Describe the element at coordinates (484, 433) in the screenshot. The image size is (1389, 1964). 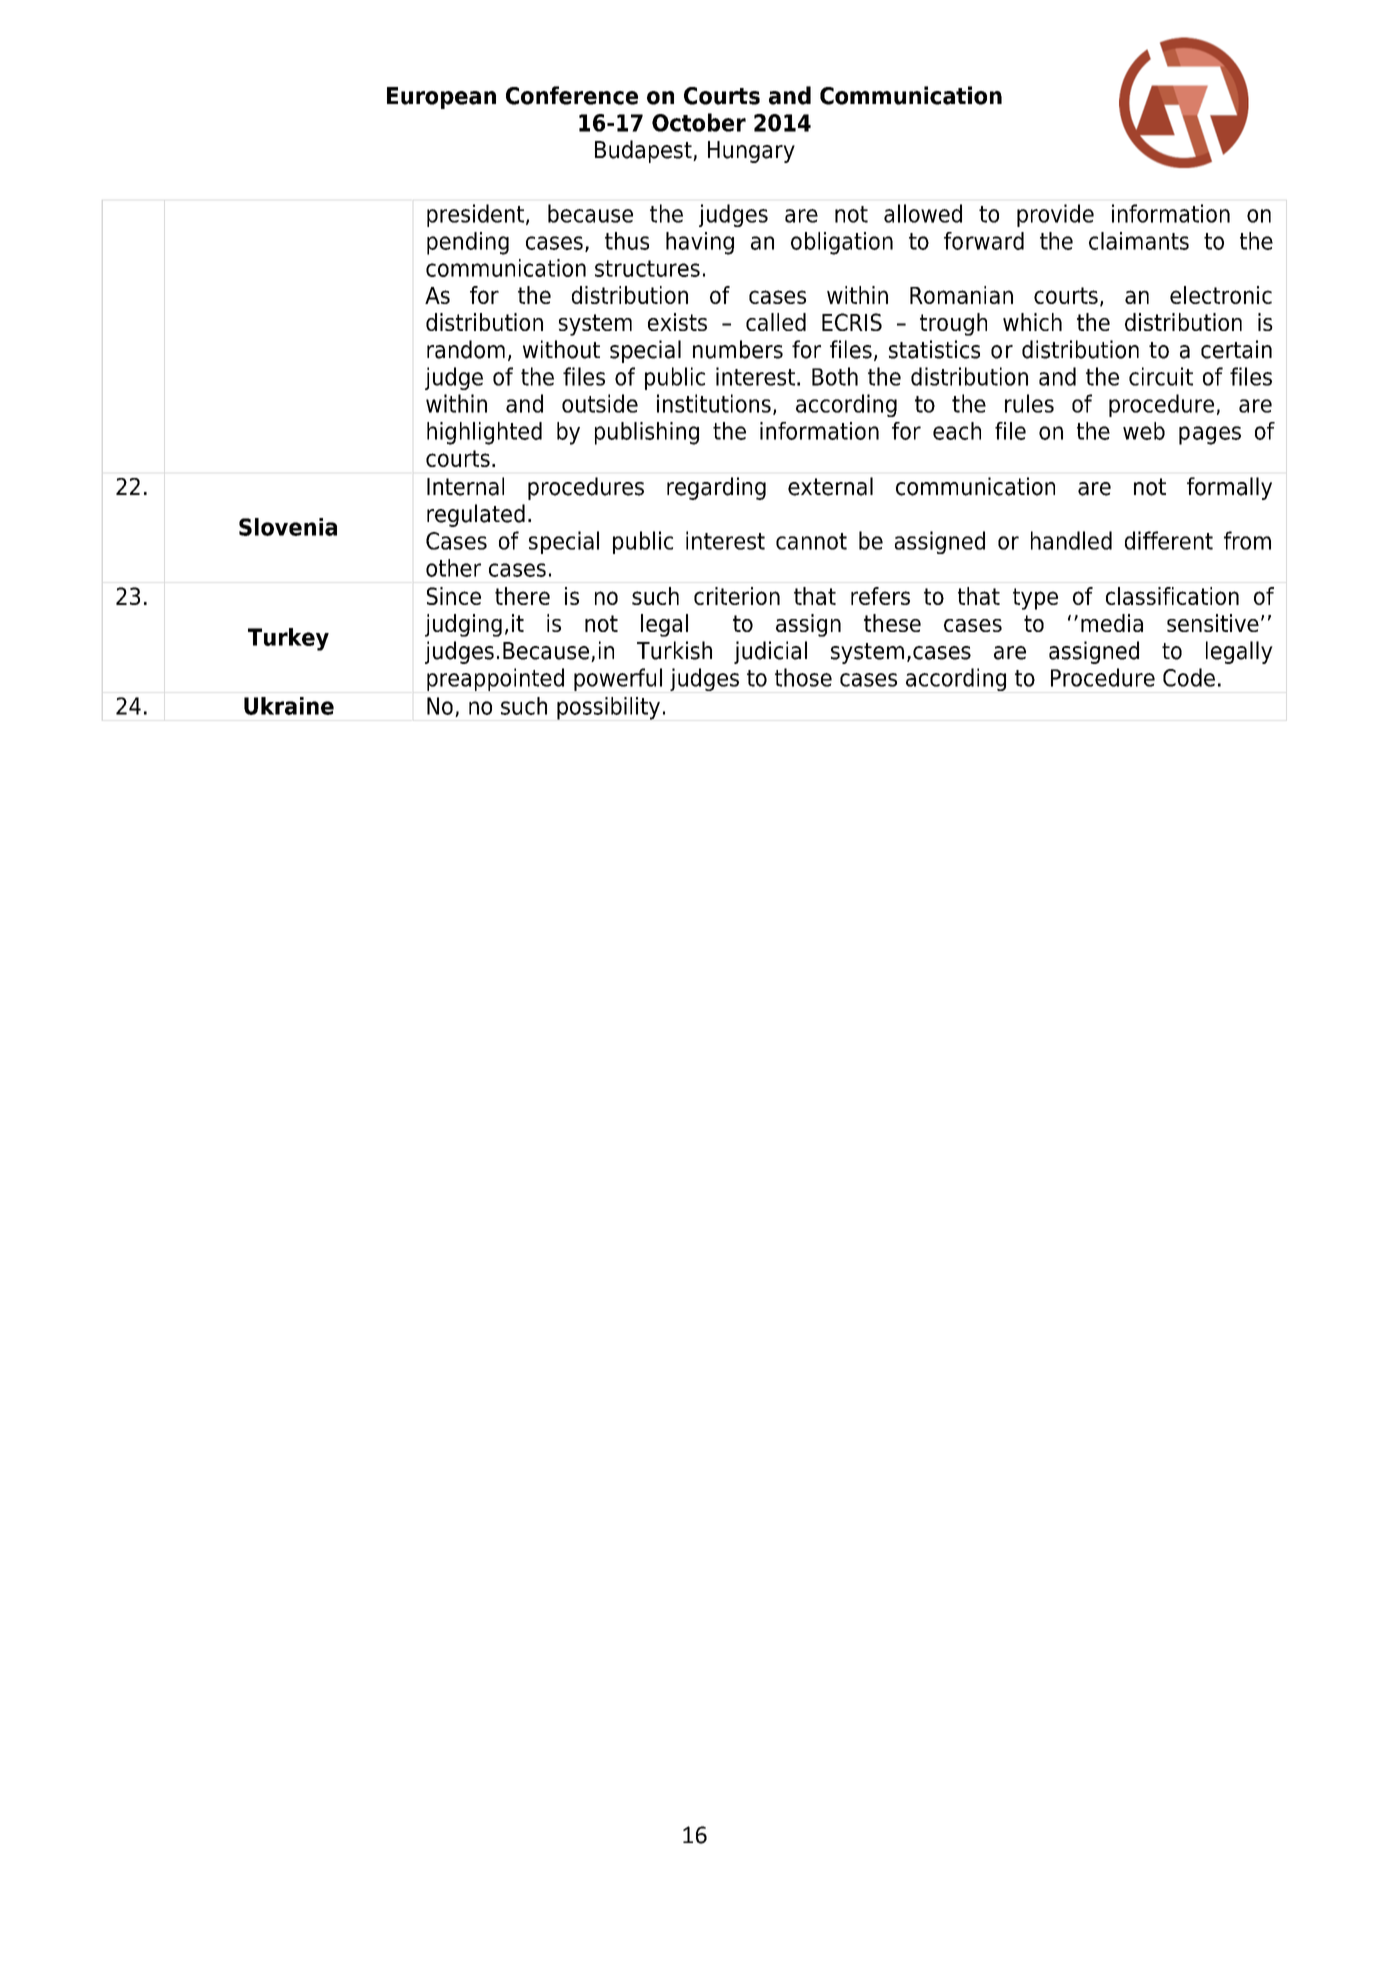
I see `highlighted` at that location.
